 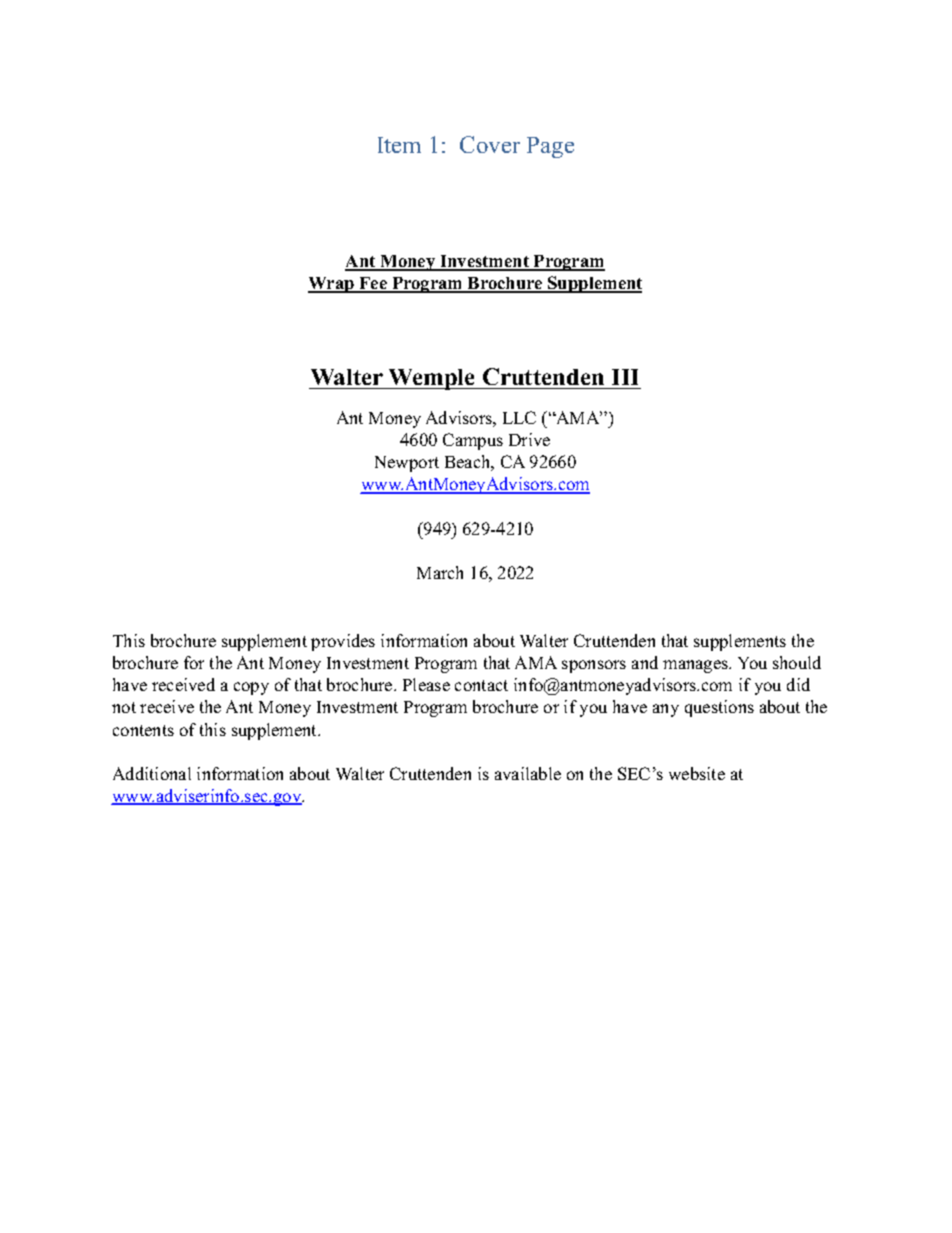 What do you see at coordinates (550, 147) in the page?
I see `Page` at bounding box center [550, 147].
